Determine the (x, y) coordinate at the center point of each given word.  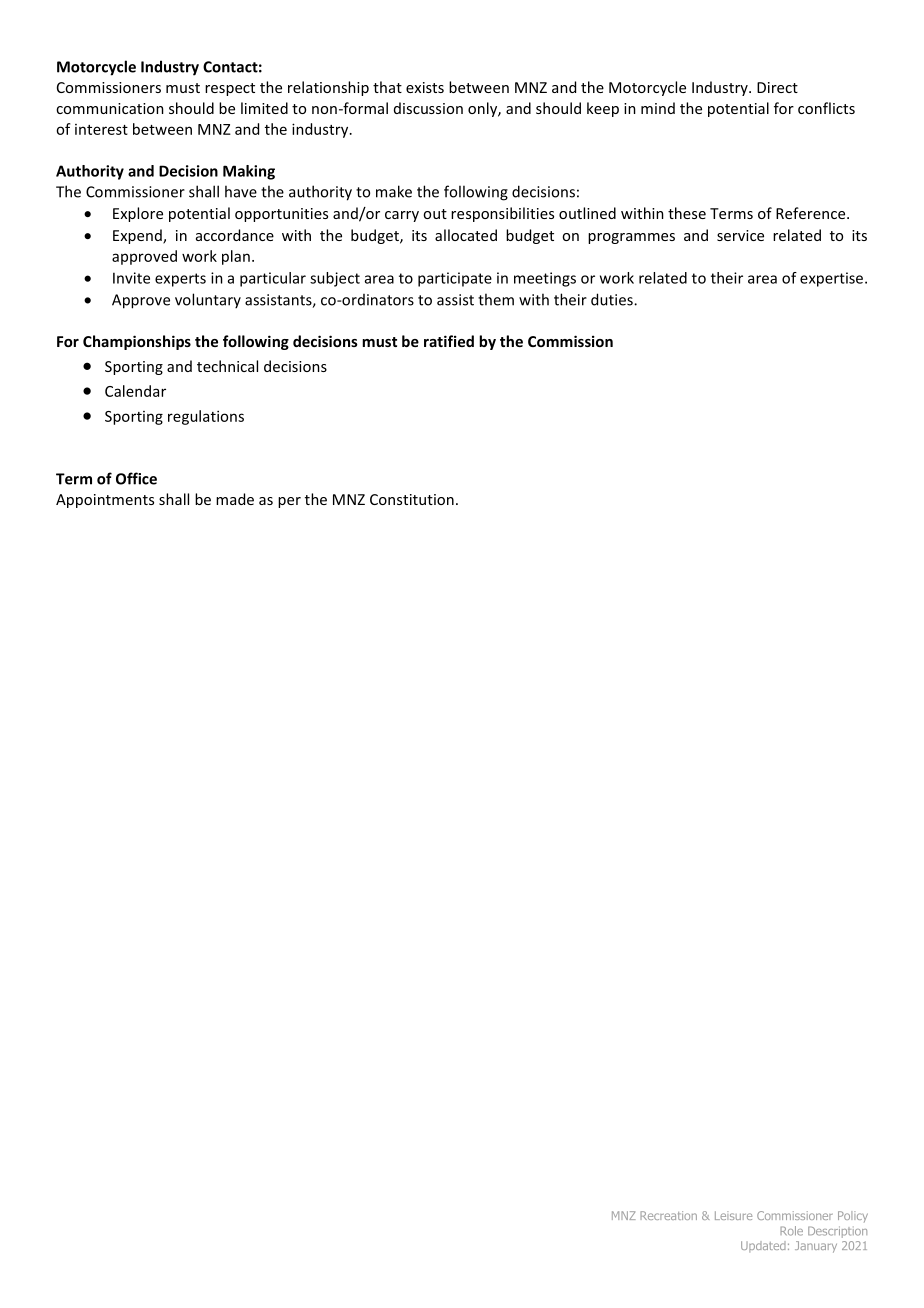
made (235, 499)
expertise (833, 279)
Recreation (668, 1215)
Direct (777, 87)
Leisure (733, 1215)
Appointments (105, 501)
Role (791, 1231)
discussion (428, 108)
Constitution (412, 499)
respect (230, 89)
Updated (763, 1246)
